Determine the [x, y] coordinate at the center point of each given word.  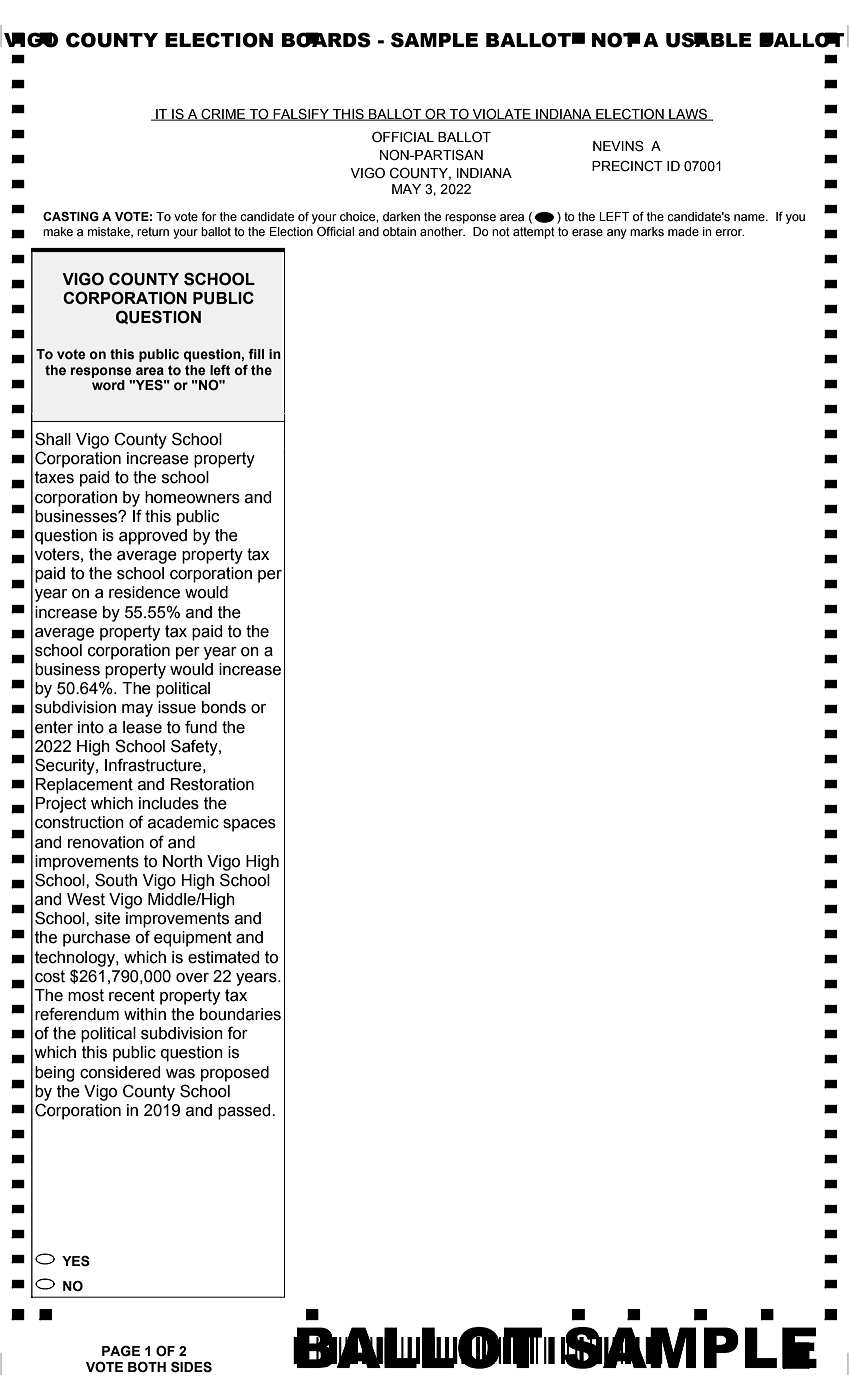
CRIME [223, 114]
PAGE [121, 1351]
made [683, 232]
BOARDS [326, 40]
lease [142, 727]
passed [245, 1112]
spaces [249, 825]
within [145, 1014]
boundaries [240, 1014]
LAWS [688, 115]
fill [256, 354]
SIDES [191, 1367]
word [108, 385]
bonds [224, 707]
